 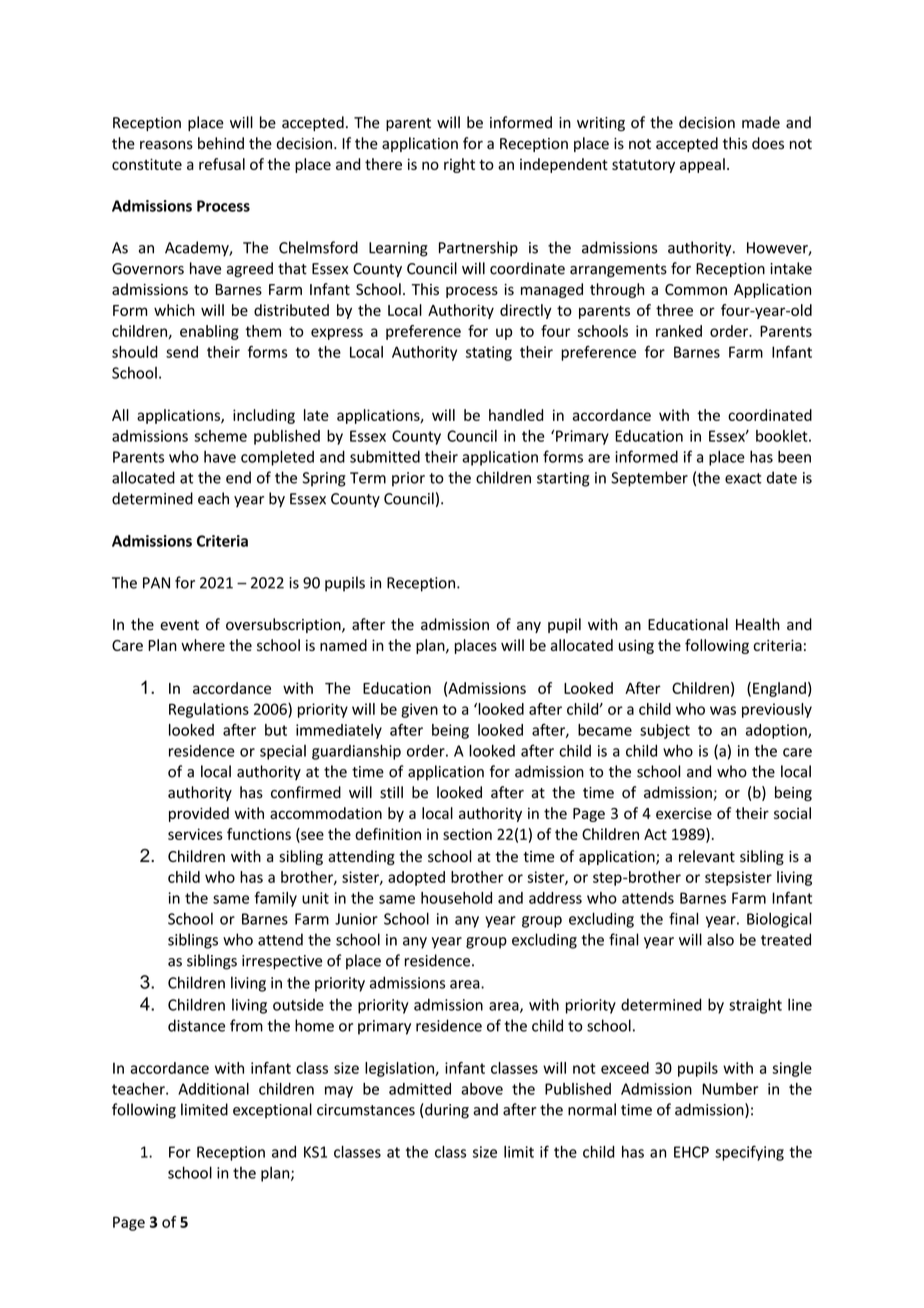 What do you see at coordinates (419, 710) in the image?
I see `given` at bounding box center [419, 710].
